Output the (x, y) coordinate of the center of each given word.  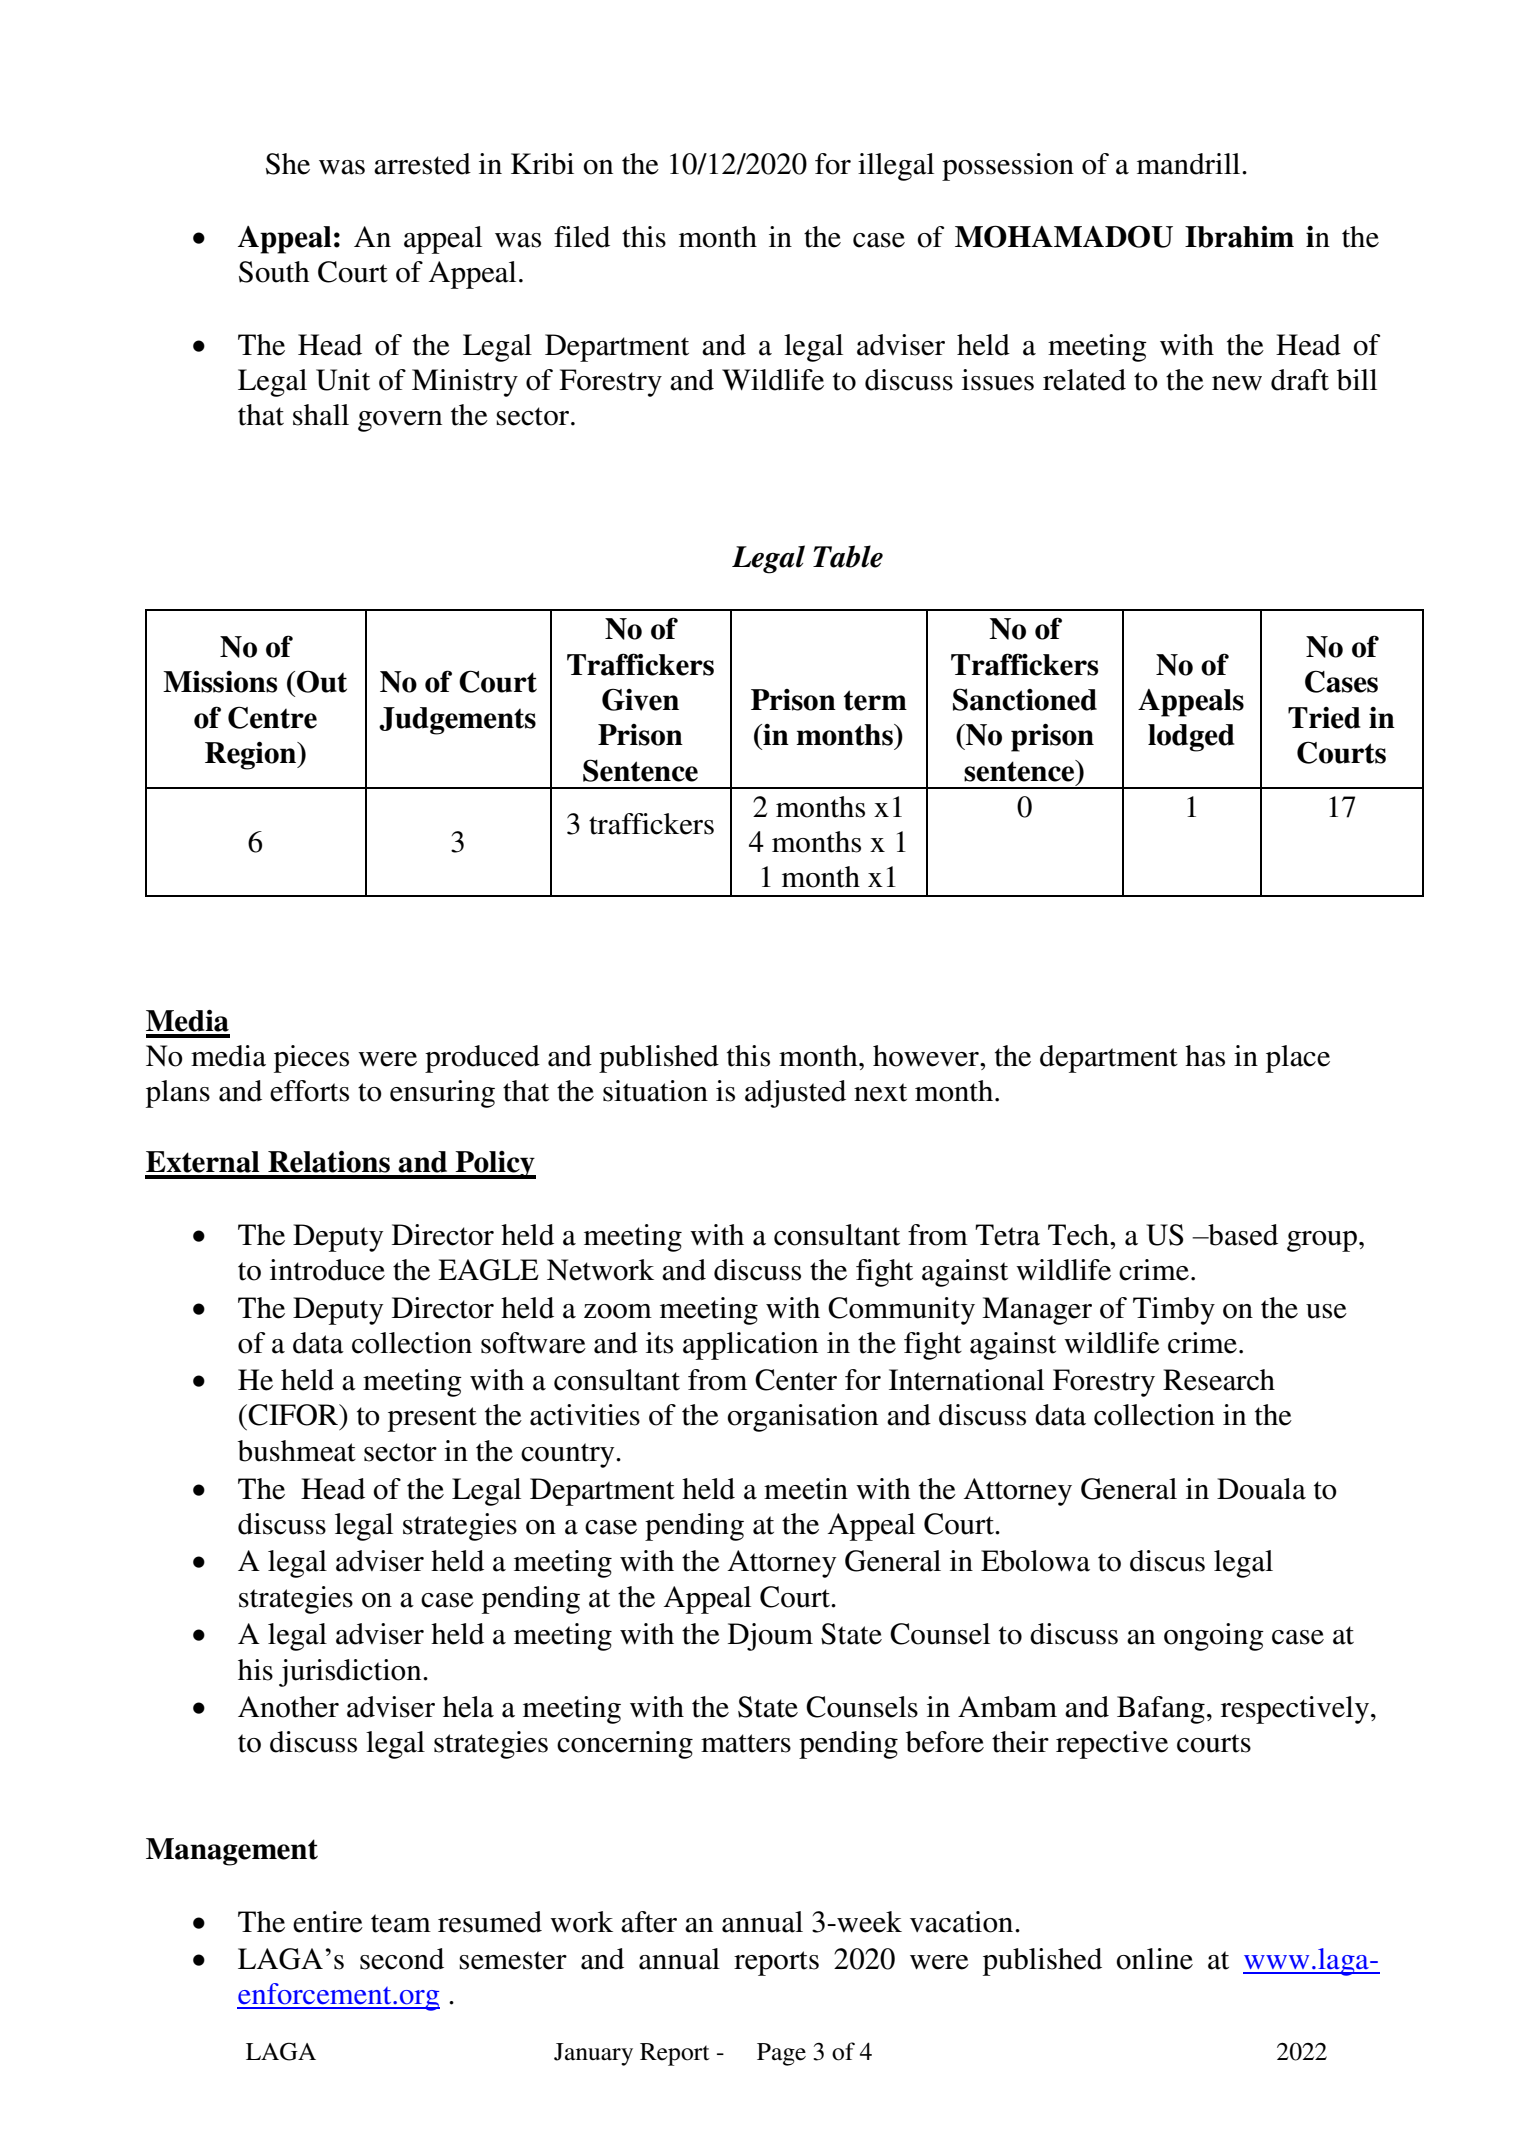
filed (582, 237)
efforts (309, 1091)
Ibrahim (1239, 237)
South (274, 272)
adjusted (795, 1094)
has (1205, 1056)
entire (328, 1922)
